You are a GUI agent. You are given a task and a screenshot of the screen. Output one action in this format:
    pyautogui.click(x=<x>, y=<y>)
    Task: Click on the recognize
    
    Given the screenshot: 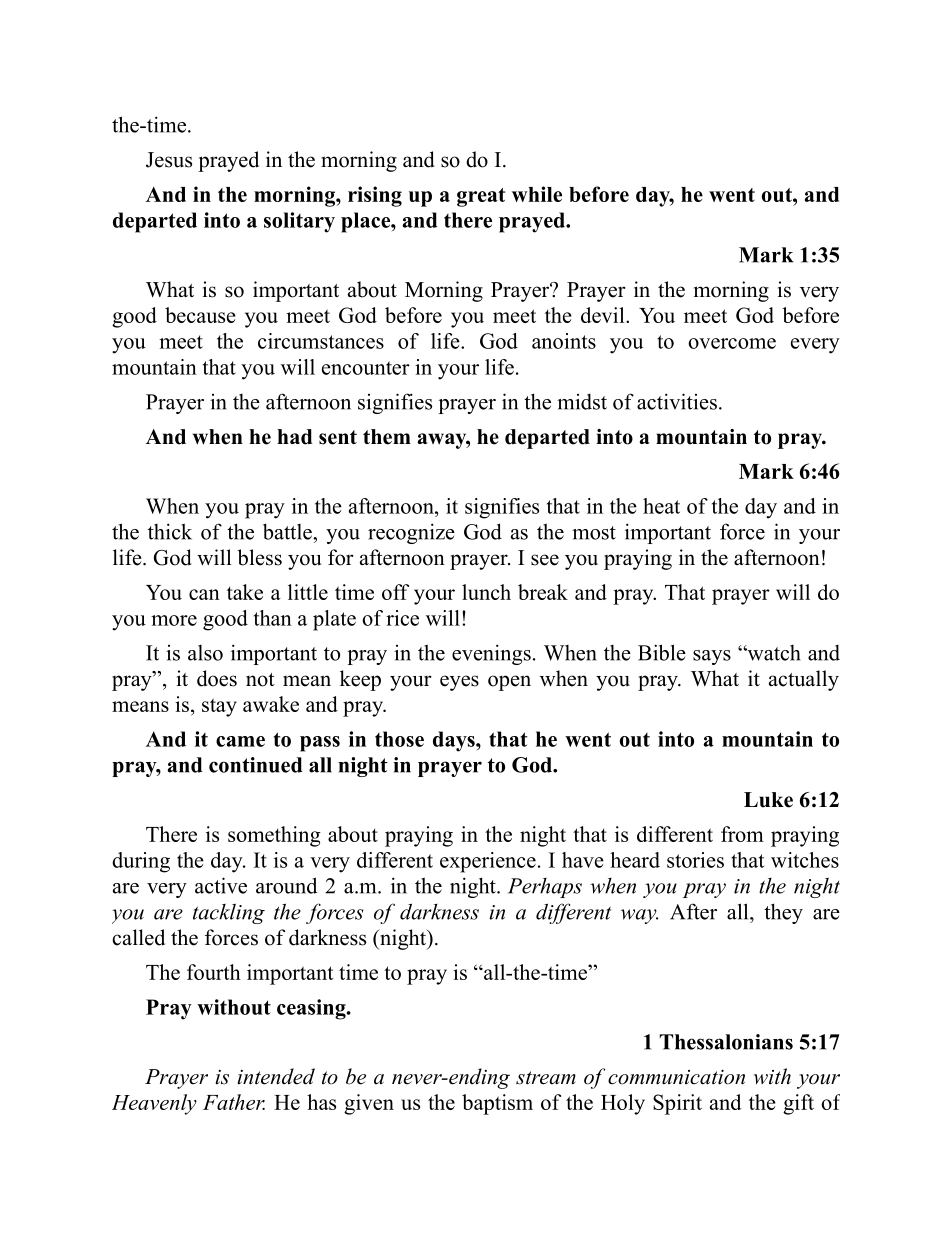 What is the action you would take?
    pyautogui.click(x=411, y=533)
